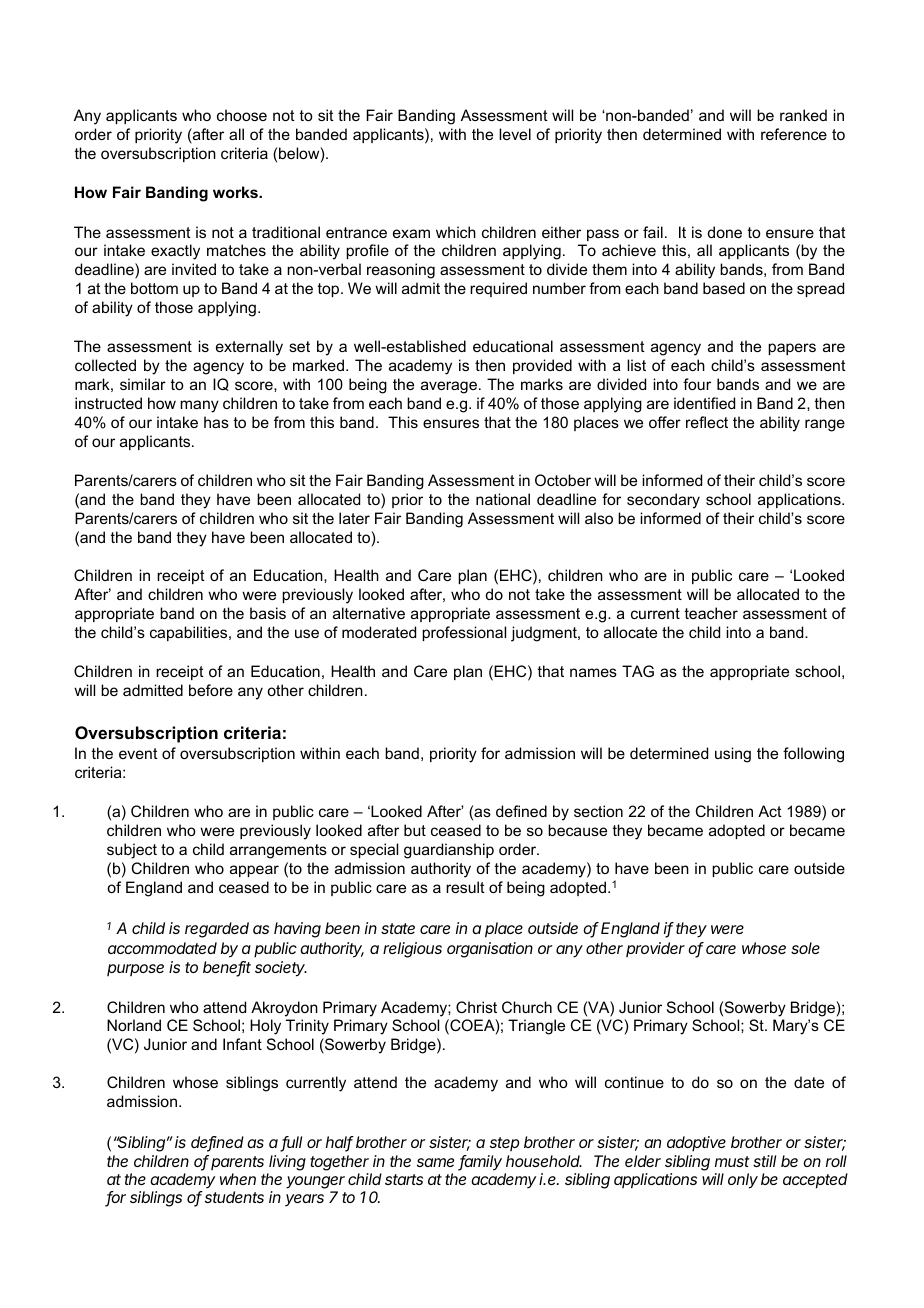 The width and height of the screenshot is (924, 1308). I want to click on before, so click(211, 690).
